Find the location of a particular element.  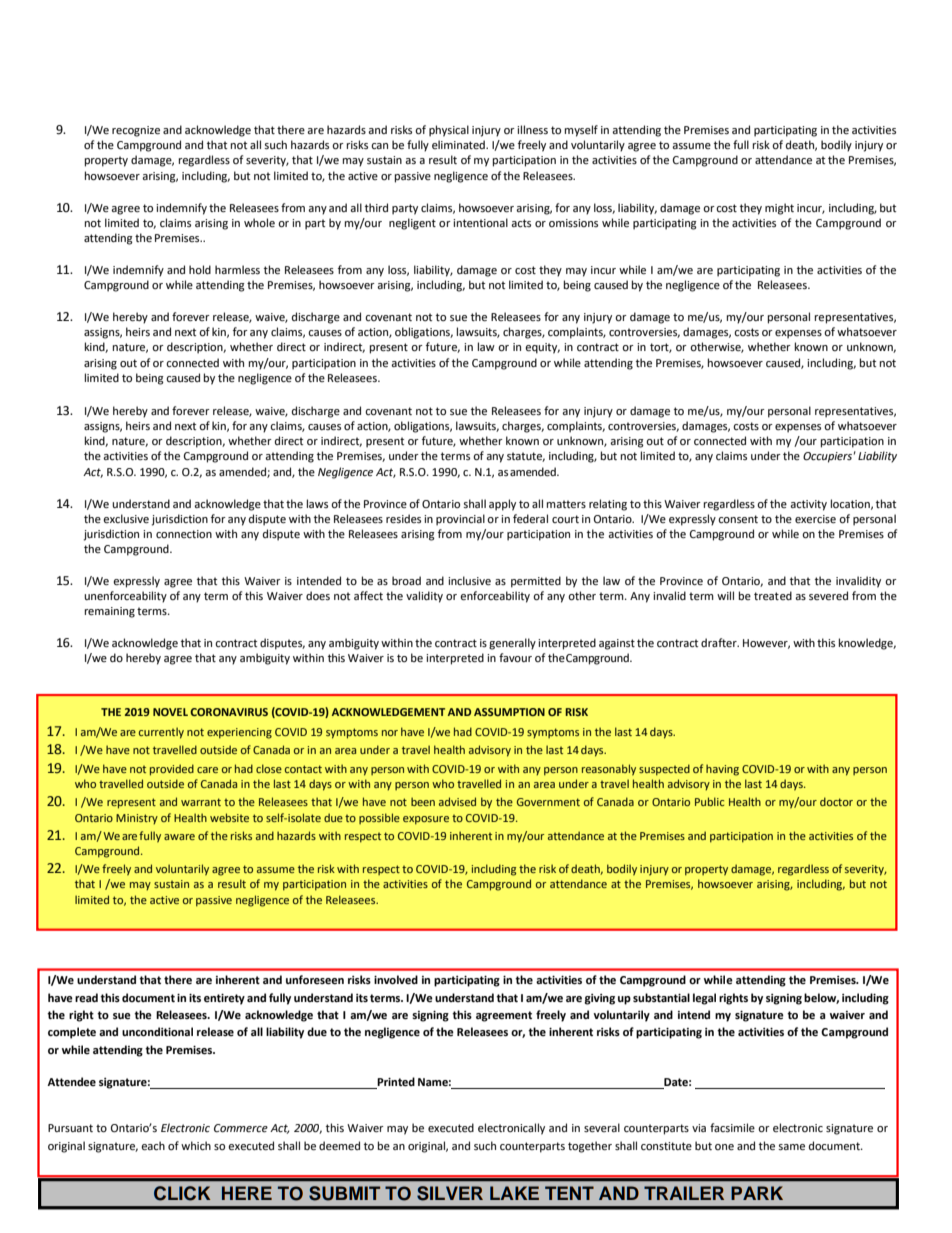

generally is located at coordinates (512, 644).
